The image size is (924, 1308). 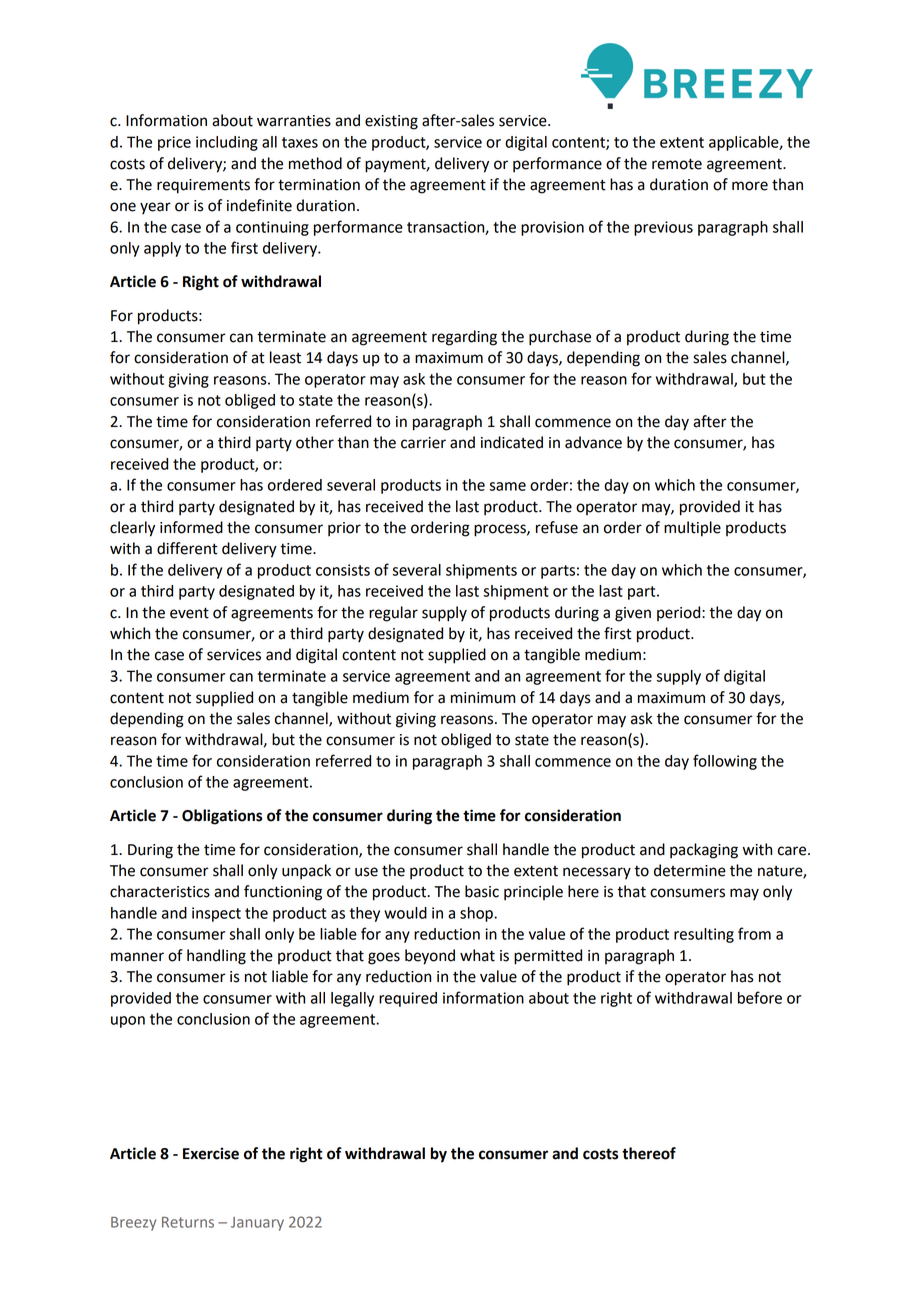 What do you see at coordinates (191, 527) in the screenshot?
I see `informed` at bounding box center [191, 527].
